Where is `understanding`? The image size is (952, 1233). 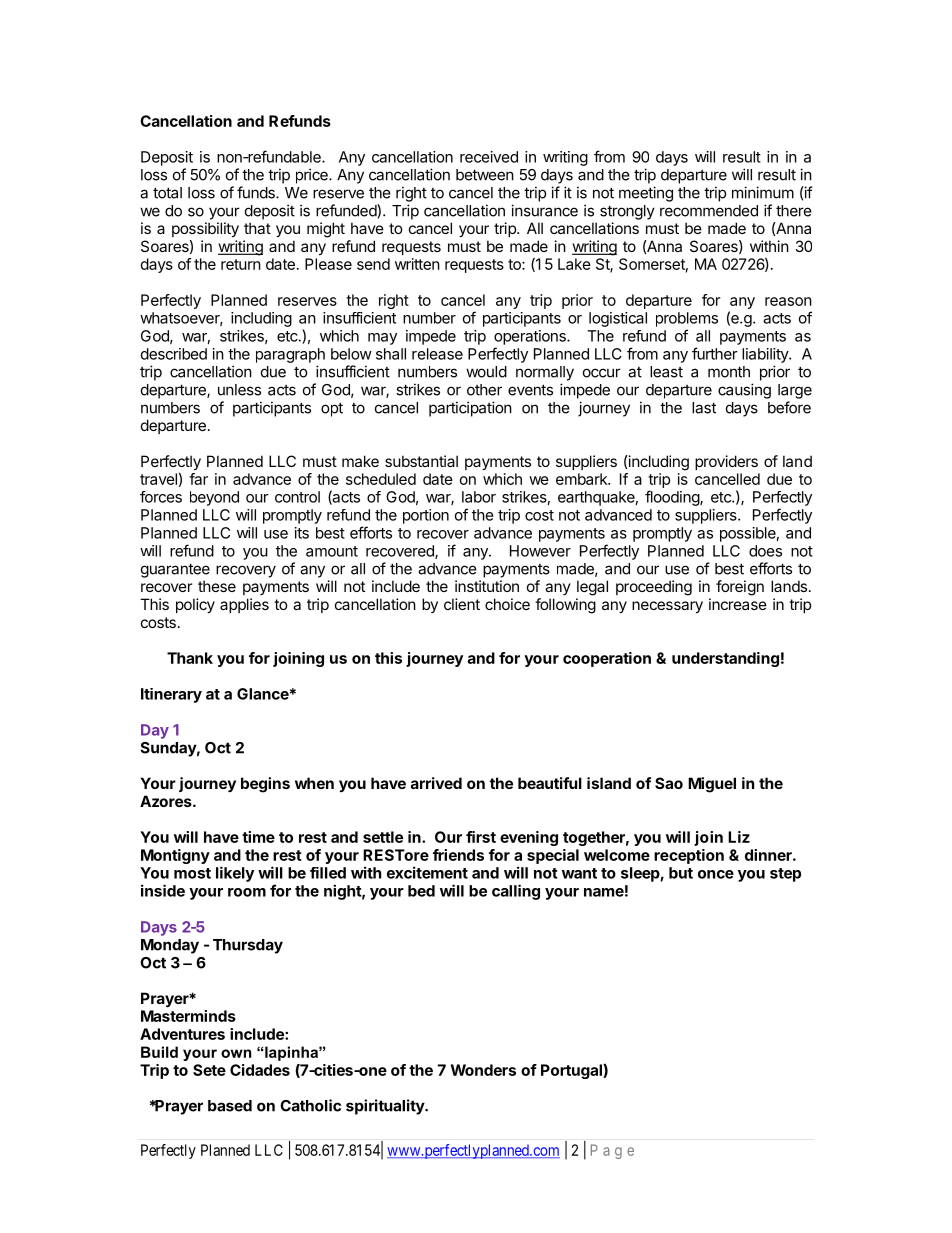 understanding is located at coordinates (725, 659).
